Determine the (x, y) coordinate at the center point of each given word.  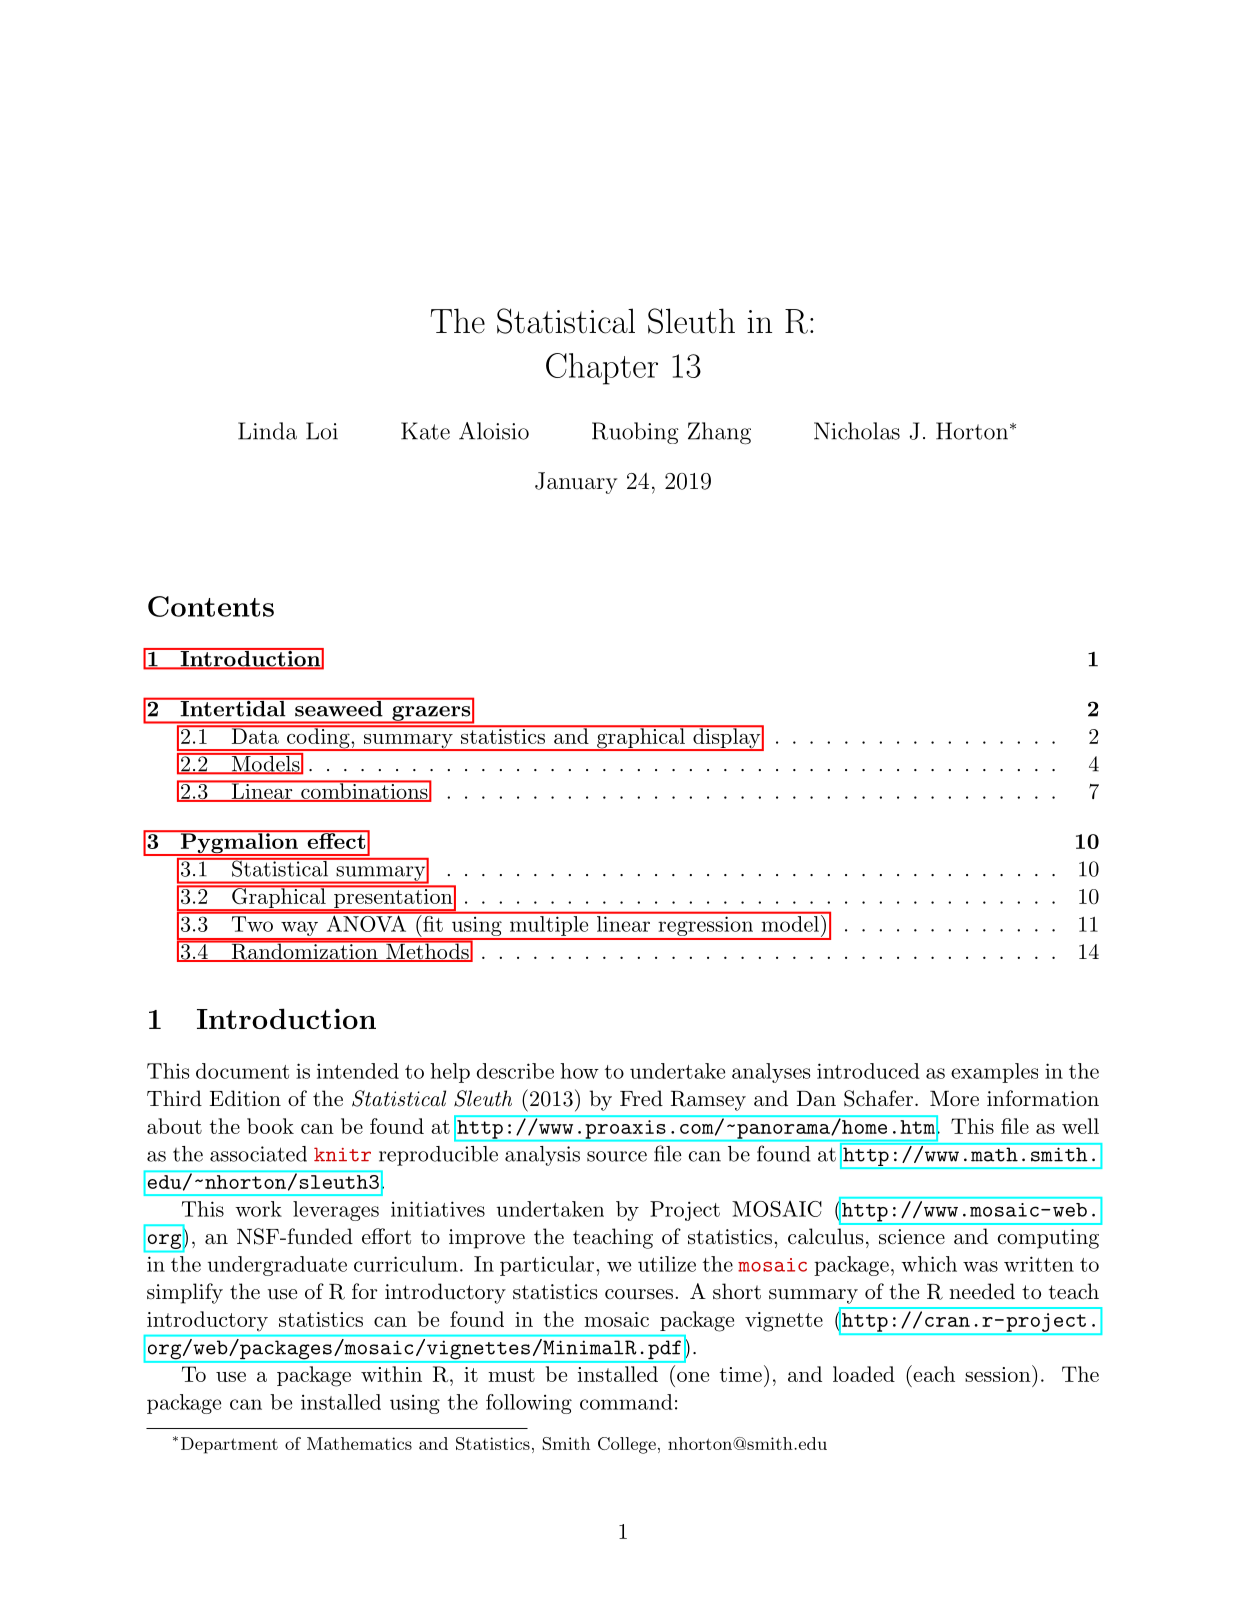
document (242, 1071)
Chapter (602, 369)
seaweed (339, 707)
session (998, 1374)
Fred (641, 1098)
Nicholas (857, 431)
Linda (267, 431)
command (626, 1402)
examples (994, 1073)
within (391, 1374)
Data (255, 735)
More (954, 1098)
